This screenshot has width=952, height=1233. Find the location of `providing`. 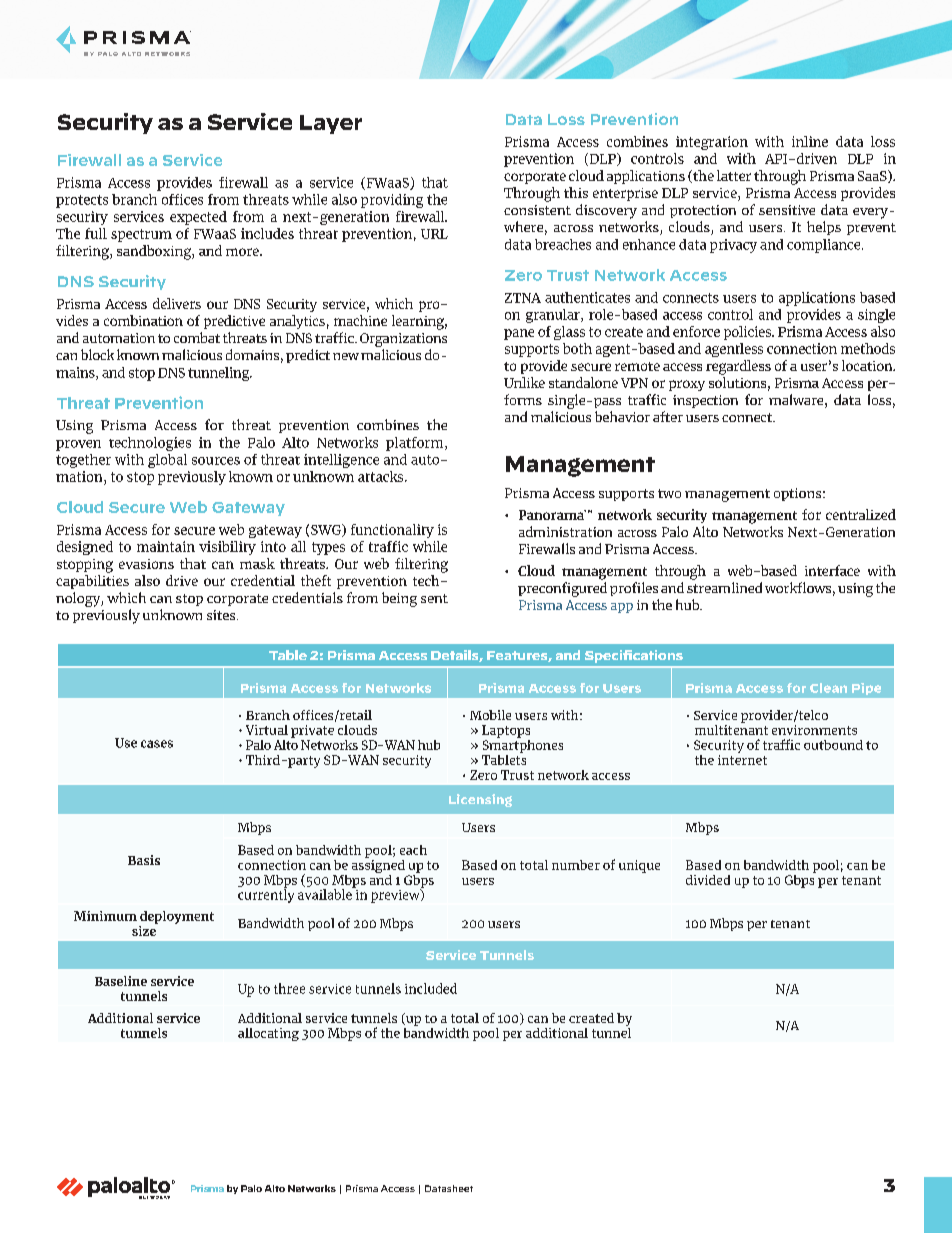

providing is located at coordinates (392, 201).
